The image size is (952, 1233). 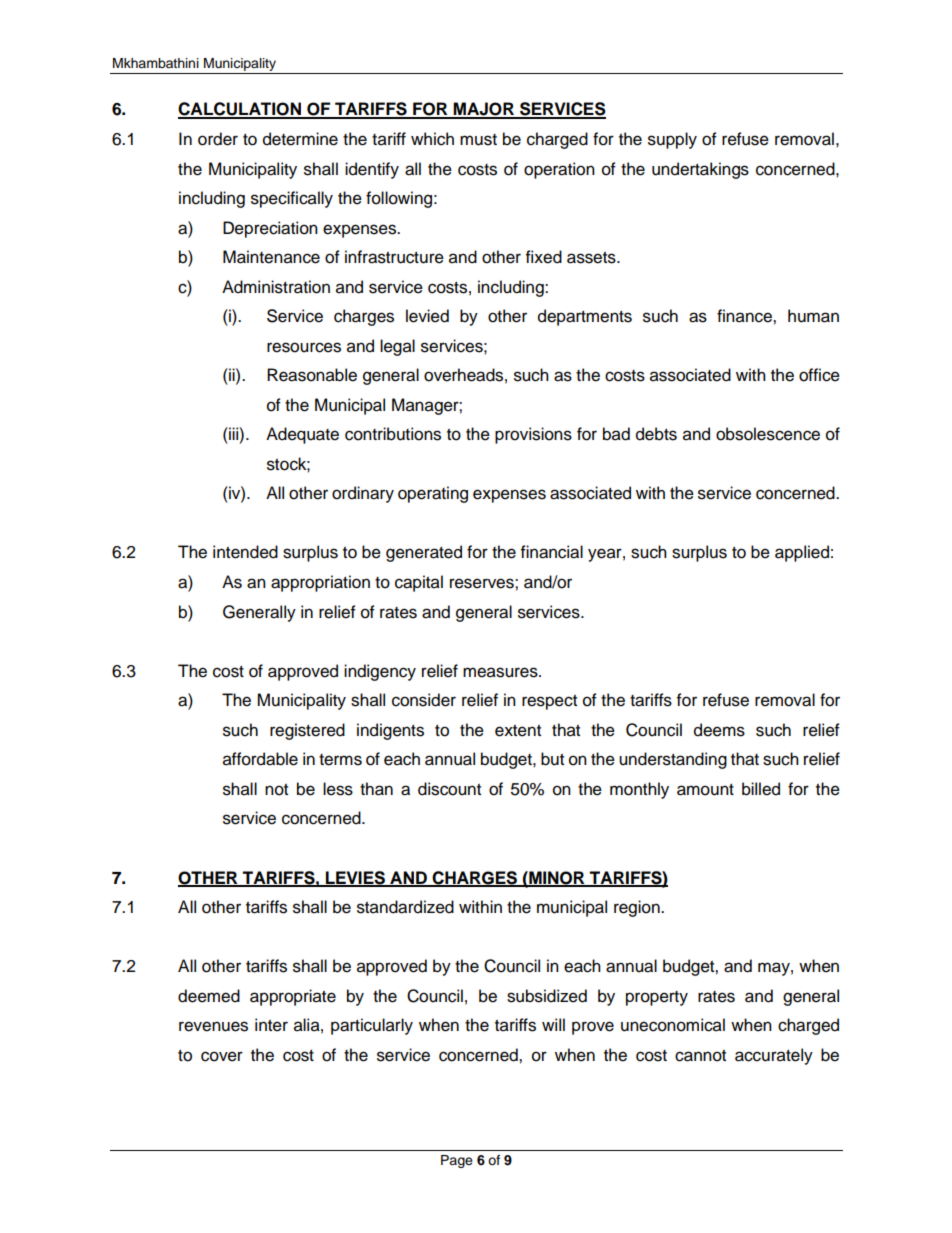 What do you see at coordinates (700, 170) in the screenshot?
I see `undertakings` at bounding box center [700, 170].
